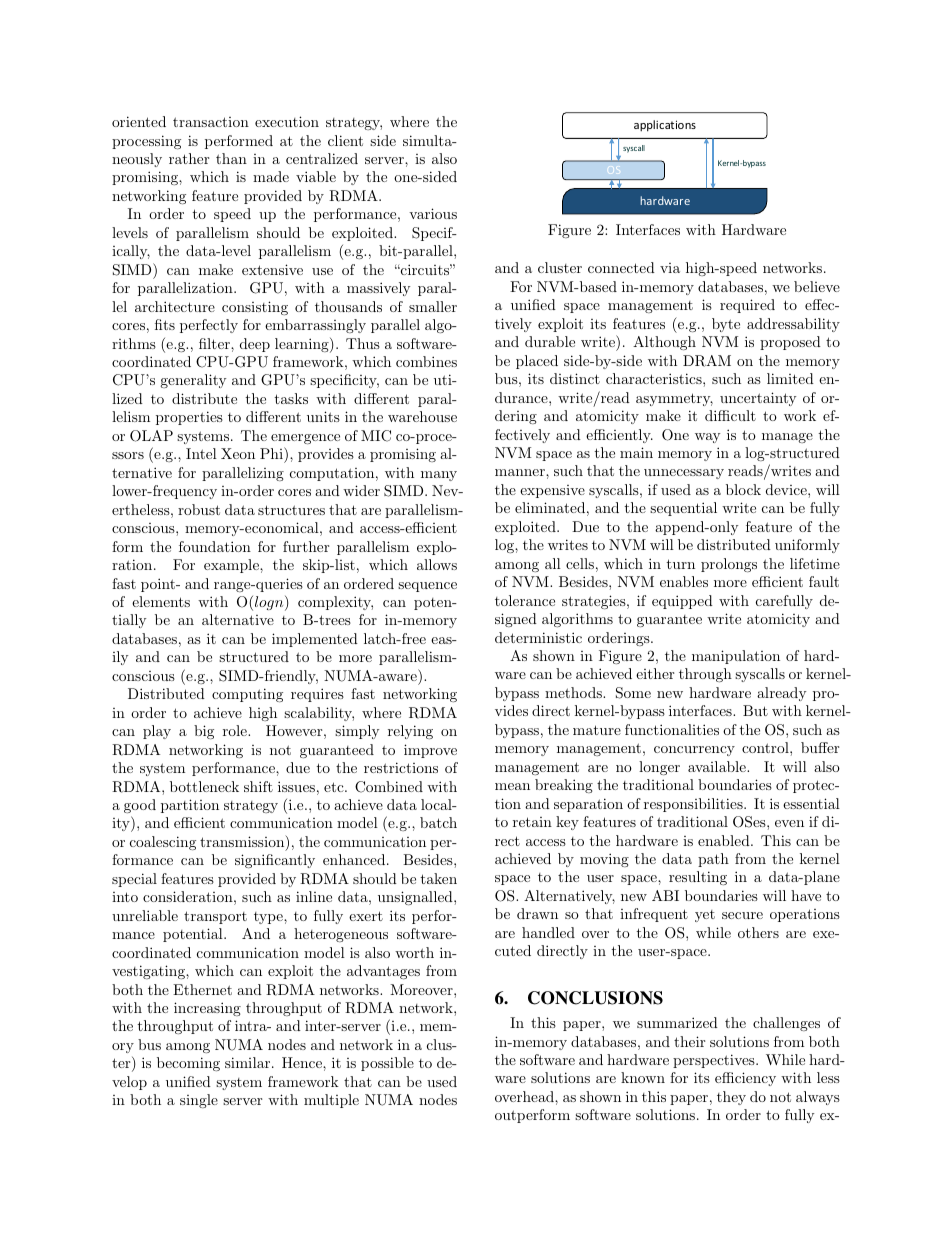 The height and width of the document is (1233, 952). I want to click on connected, so click(621, 267).
